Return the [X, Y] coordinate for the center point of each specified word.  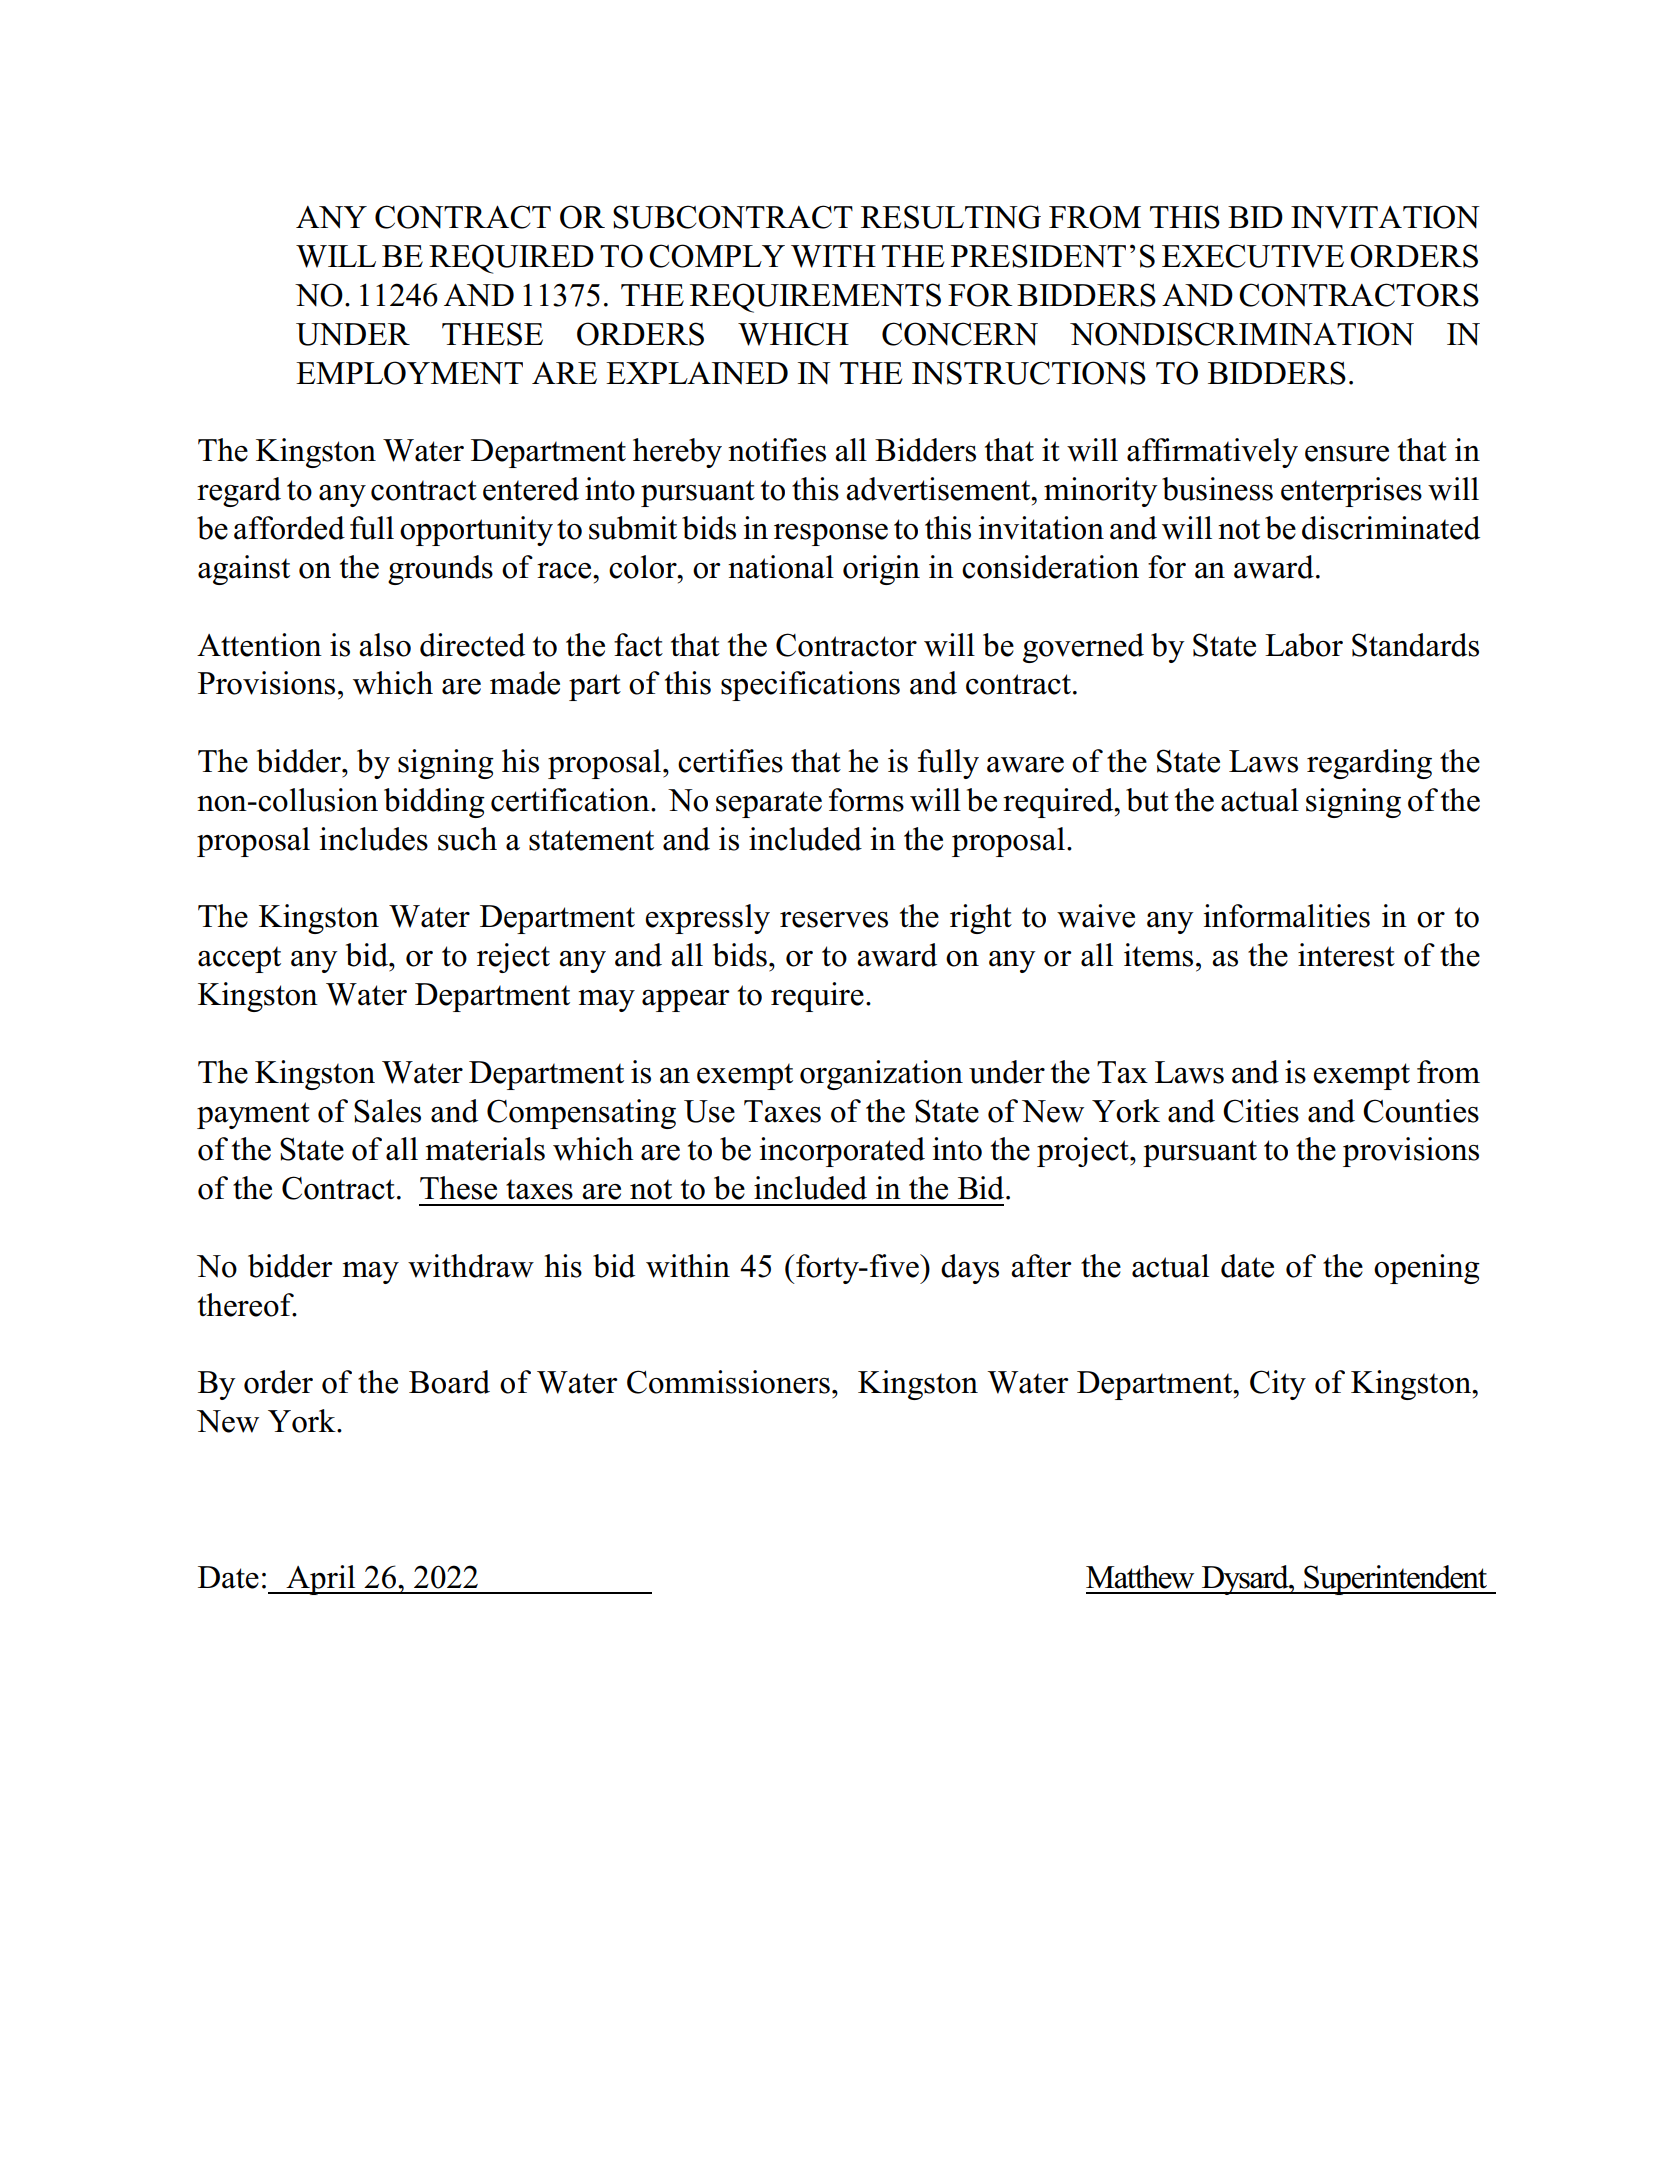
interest [1346, 955]
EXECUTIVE [1253, 256]
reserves [834, 920]
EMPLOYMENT [409, 373]
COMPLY [717, 256]
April [321, 1580]
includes [374, 839]
